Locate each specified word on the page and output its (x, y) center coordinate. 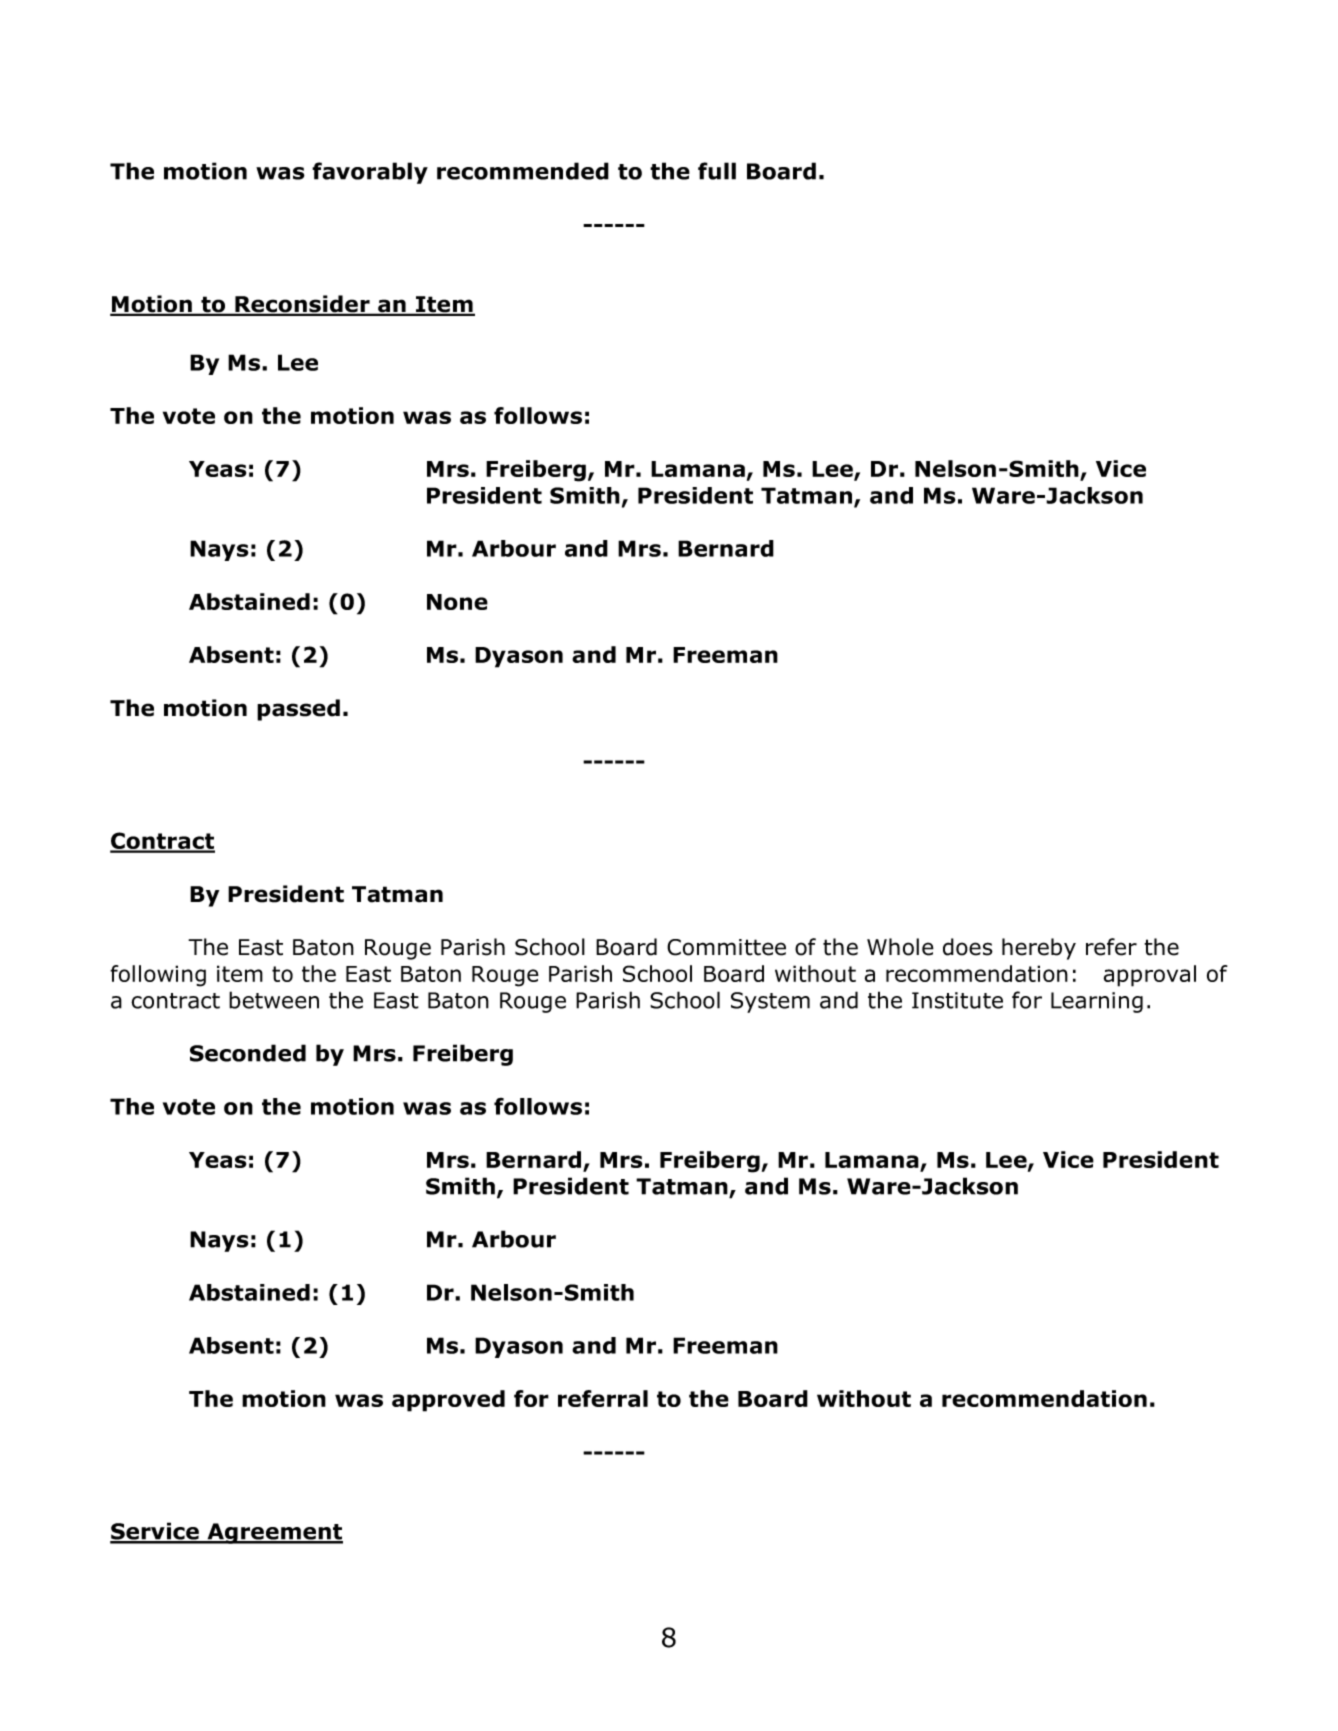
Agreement (274, 1533)
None (457, 602)
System (770, 1002)
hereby (1039, 949)
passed (298, 710)
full (717, 171)
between (274, 1000)
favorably (370, 173)
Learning (1097, 1002)
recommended (523, 171)
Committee (726, 947)
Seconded (248, 1053)
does (968, 947)
